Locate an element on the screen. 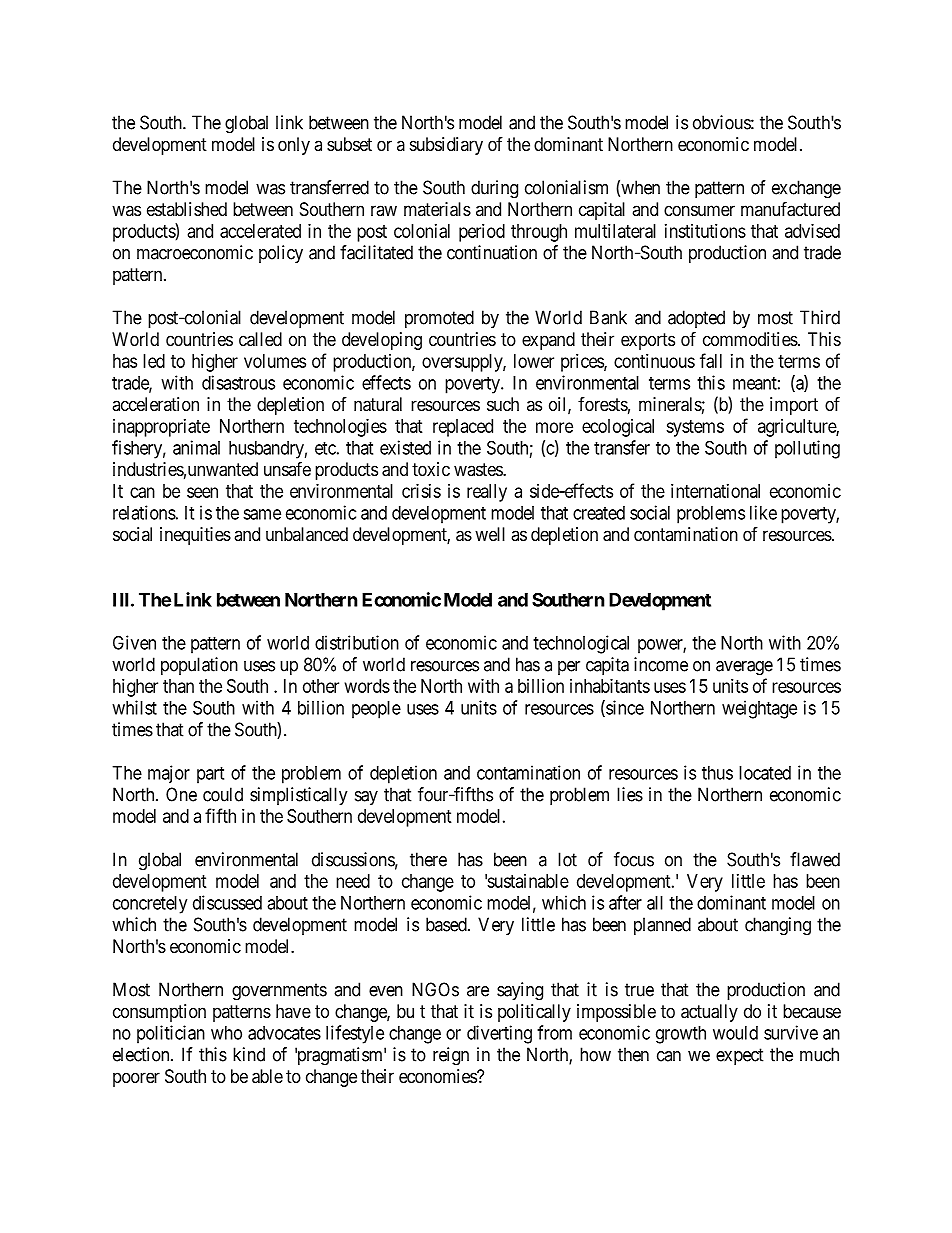 The height and width of the screenshot is (1233, 952). who is located at coordinates (226, 1033).
